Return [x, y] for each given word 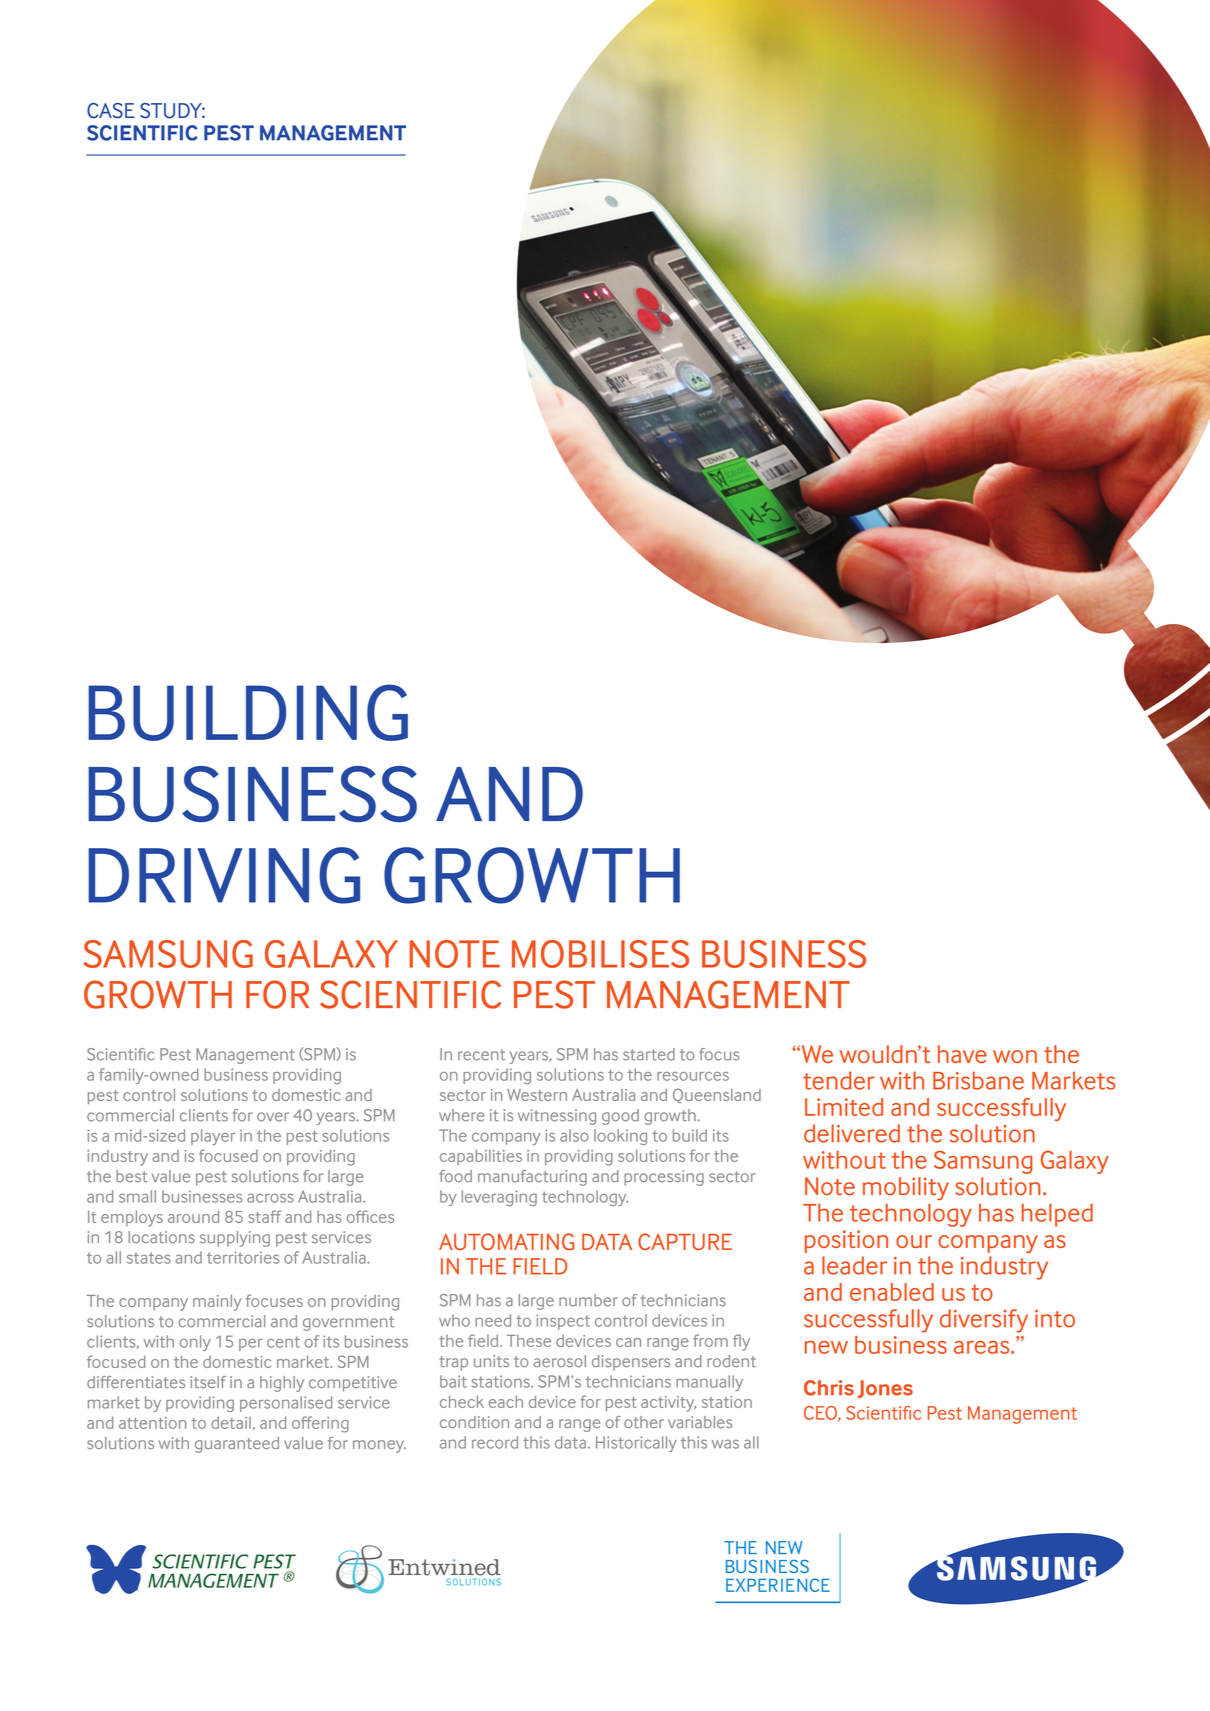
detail [231, 1422]
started [649, 1054]
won [1015, 1056]
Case [111, 111]
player [213, 1137]
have [962, 1054]
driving [224, 875]
